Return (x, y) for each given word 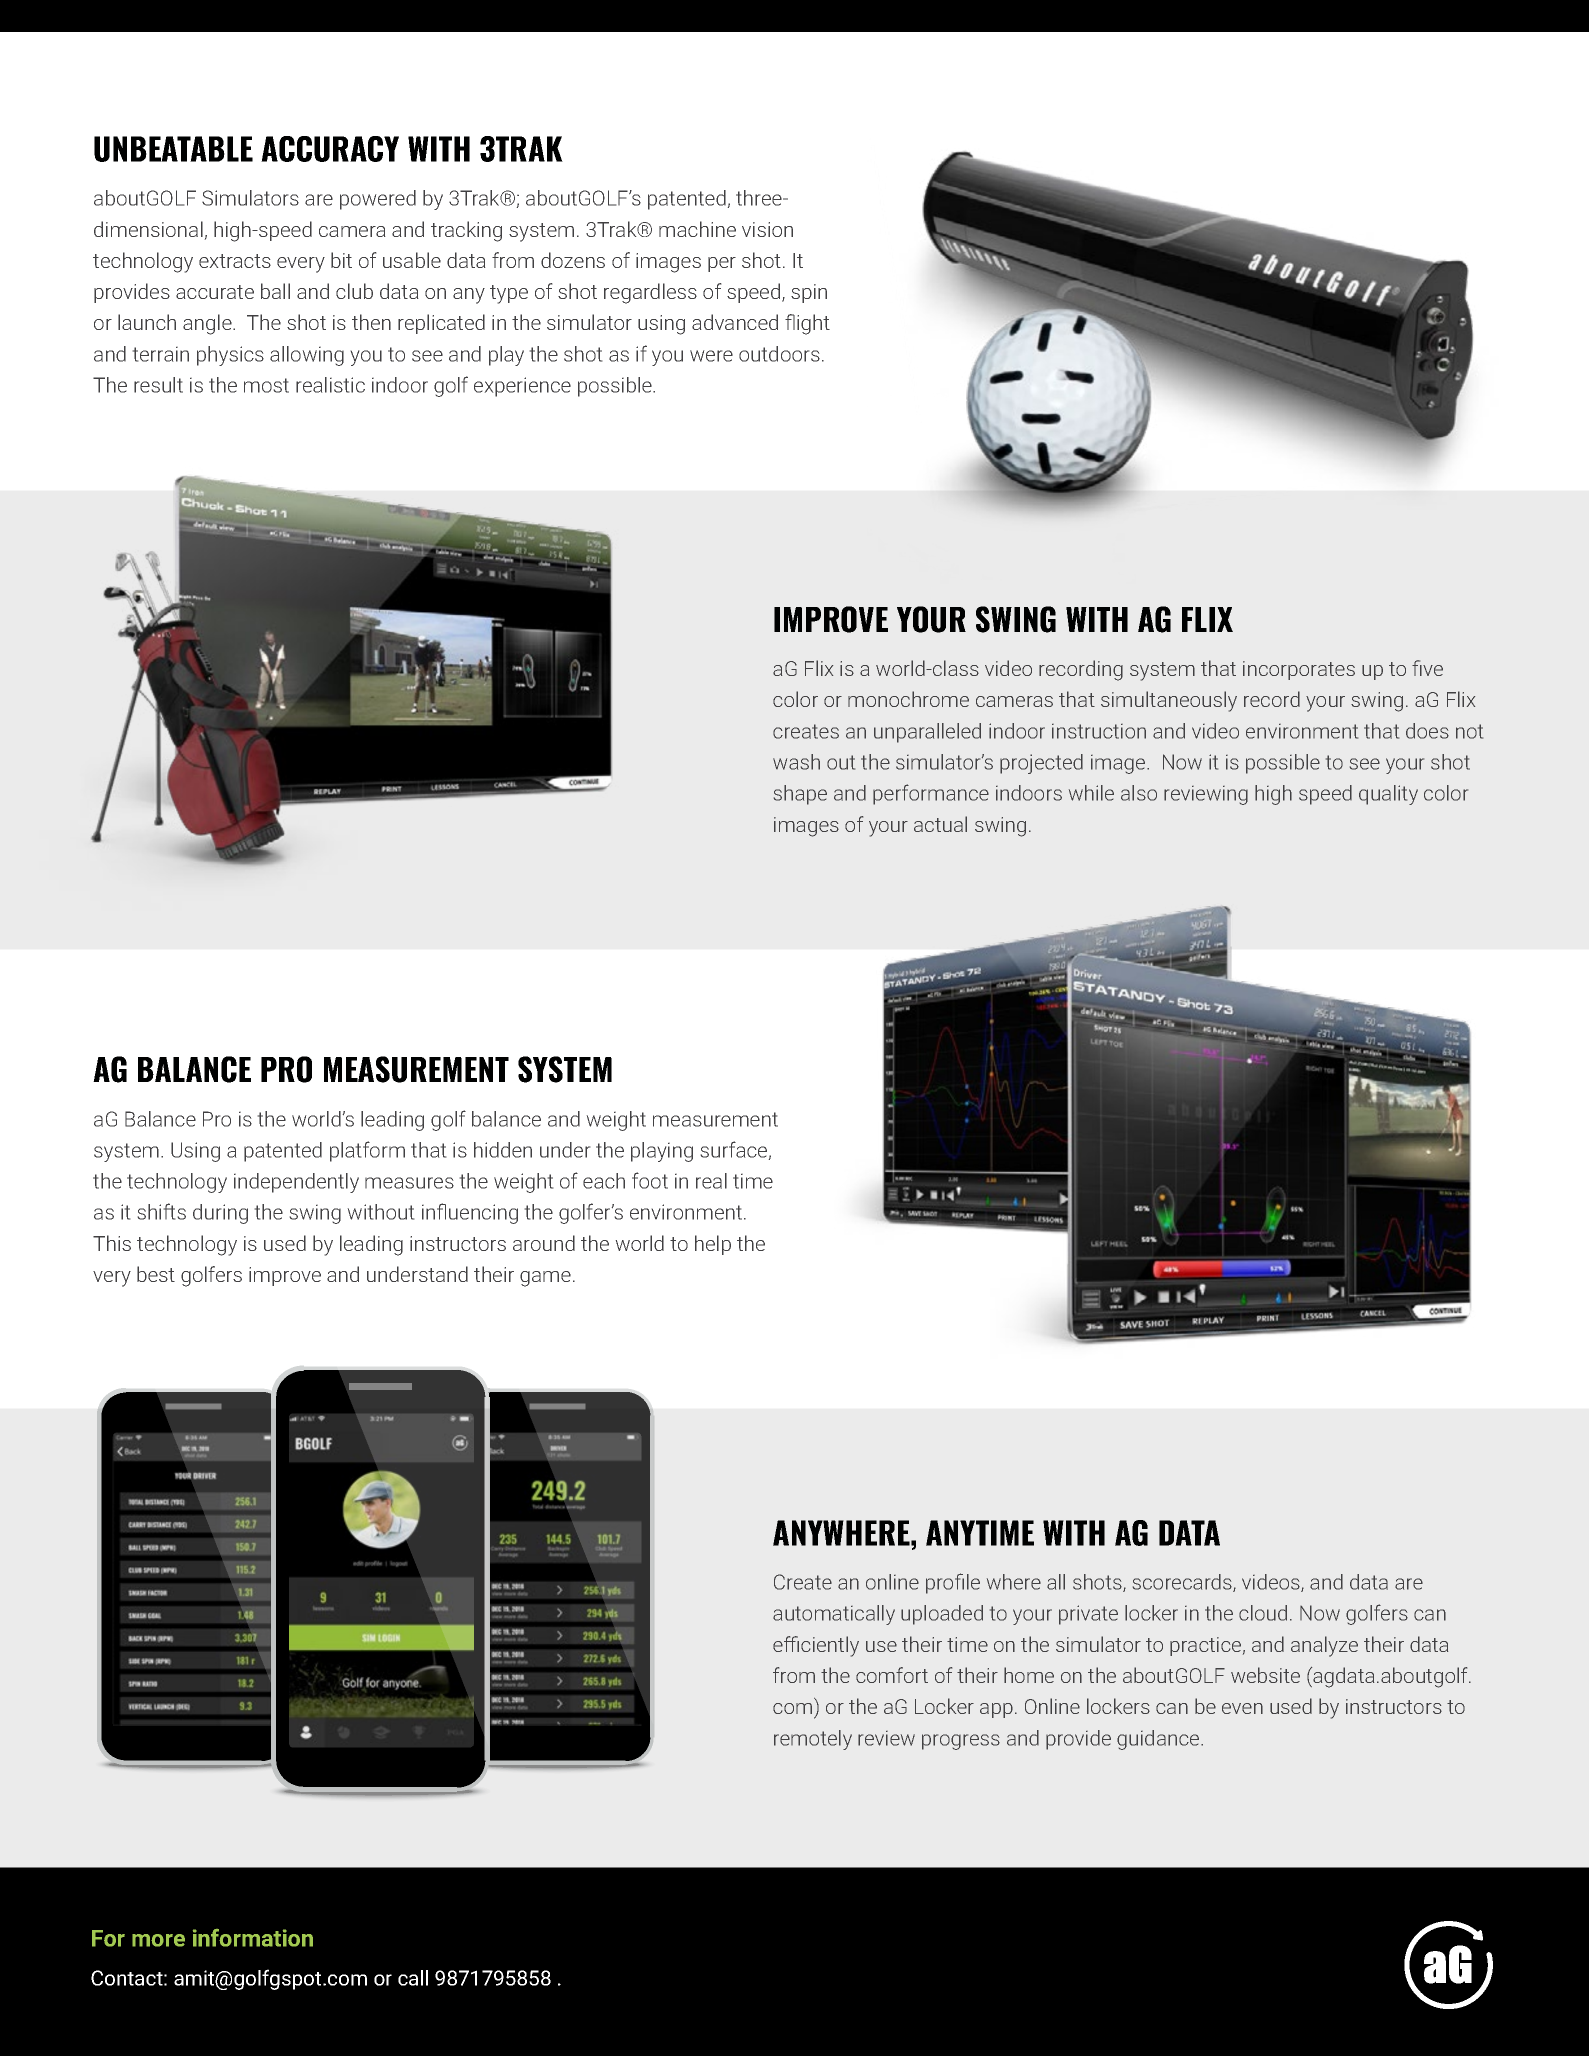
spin (809, 293)
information (253, 1938)
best (156, 1274)
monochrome (908, 699)
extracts (235, 261)
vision (767, 229)
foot (650, 1180)
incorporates (1299, 670)
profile (953, 1583)
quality (1388, 795)
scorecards (1183, 1583)
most (266, 385)
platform (367, 1151)
